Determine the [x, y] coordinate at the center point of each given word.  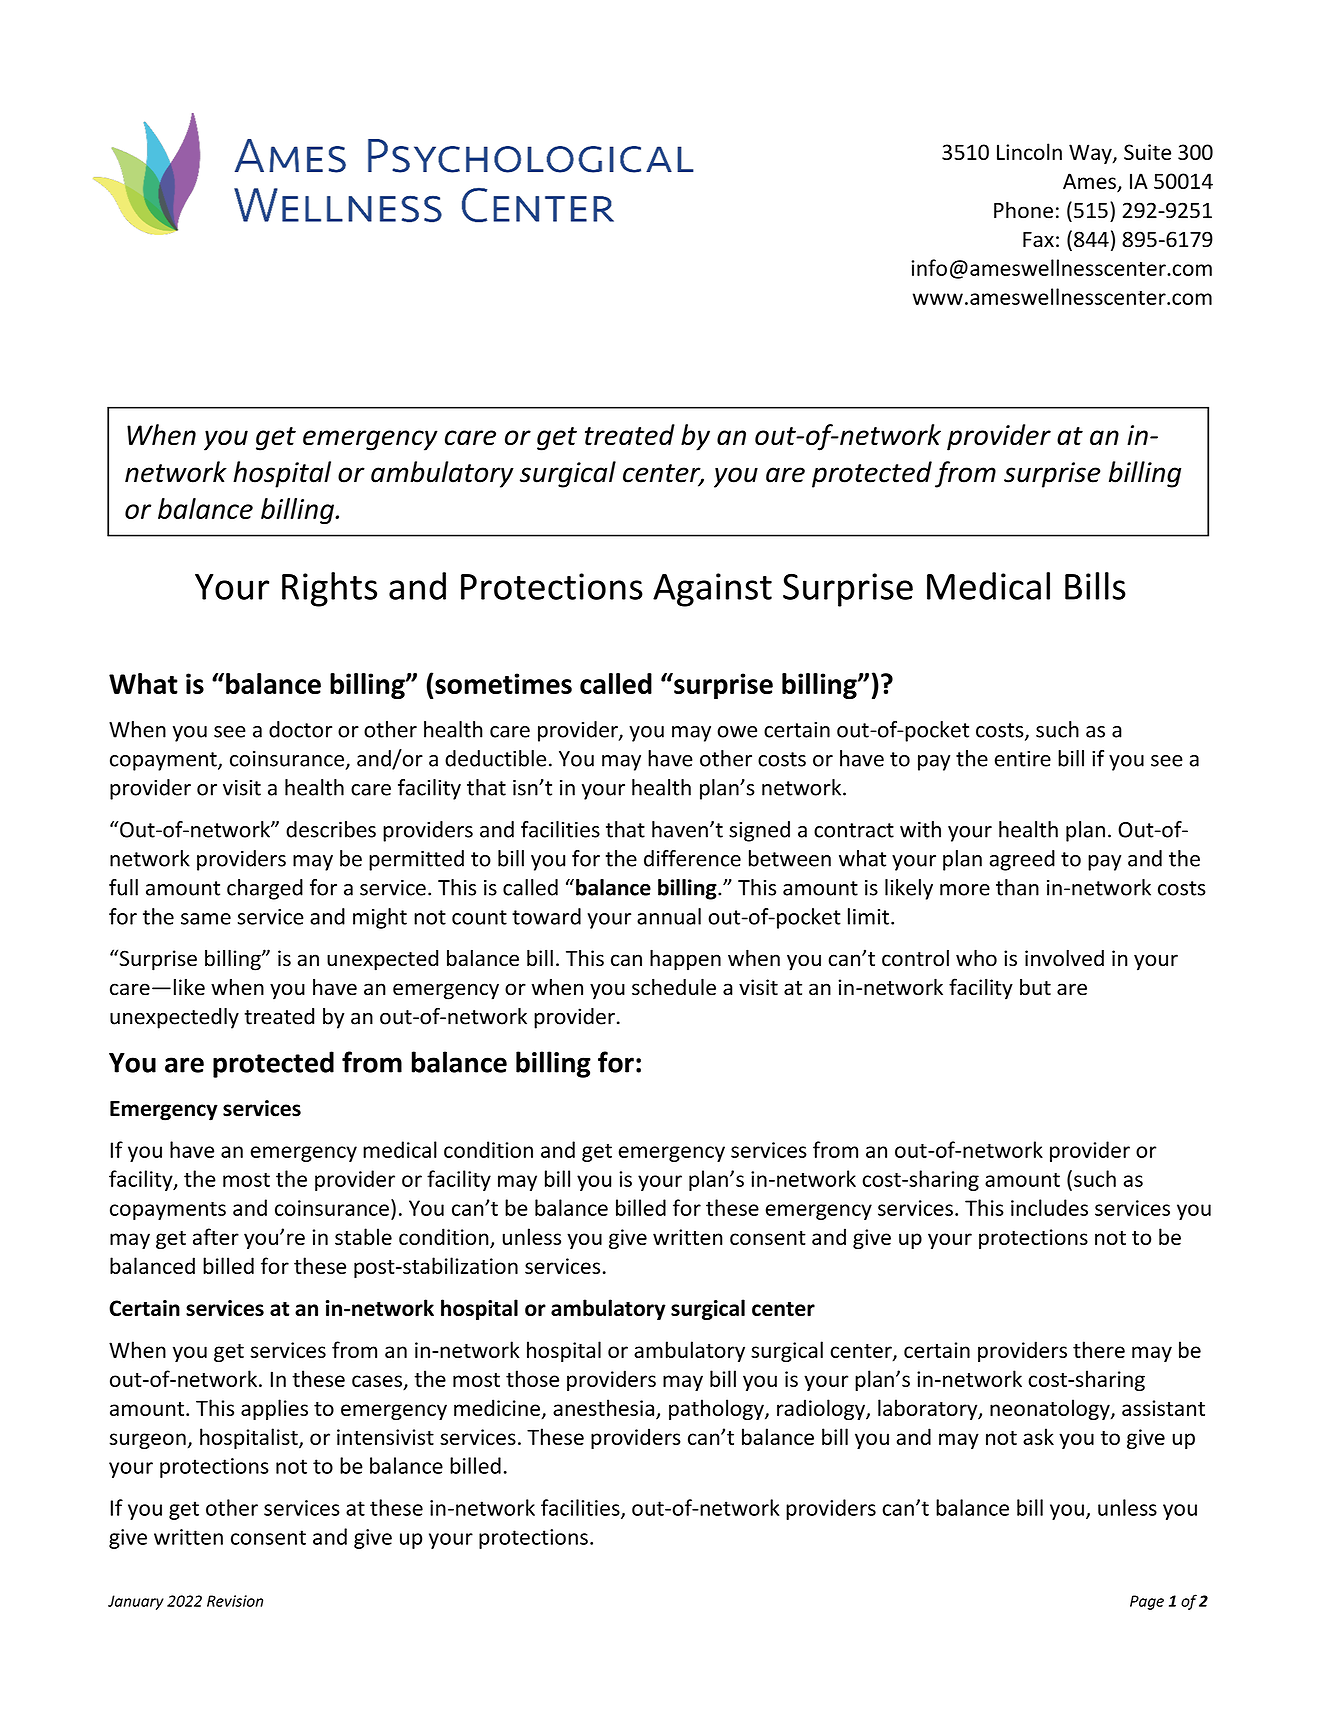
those [532, 1378]
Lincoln [1029, 151]
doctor [300, 729]
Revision [235, 1601]
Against [712, 590]
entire [1023, 759]
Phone [1023, 210]
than [1017, 887]
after [216, 1236]
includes [1049, 1207]
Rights [329, 589]
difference [692, 858]
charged [265, 889]
